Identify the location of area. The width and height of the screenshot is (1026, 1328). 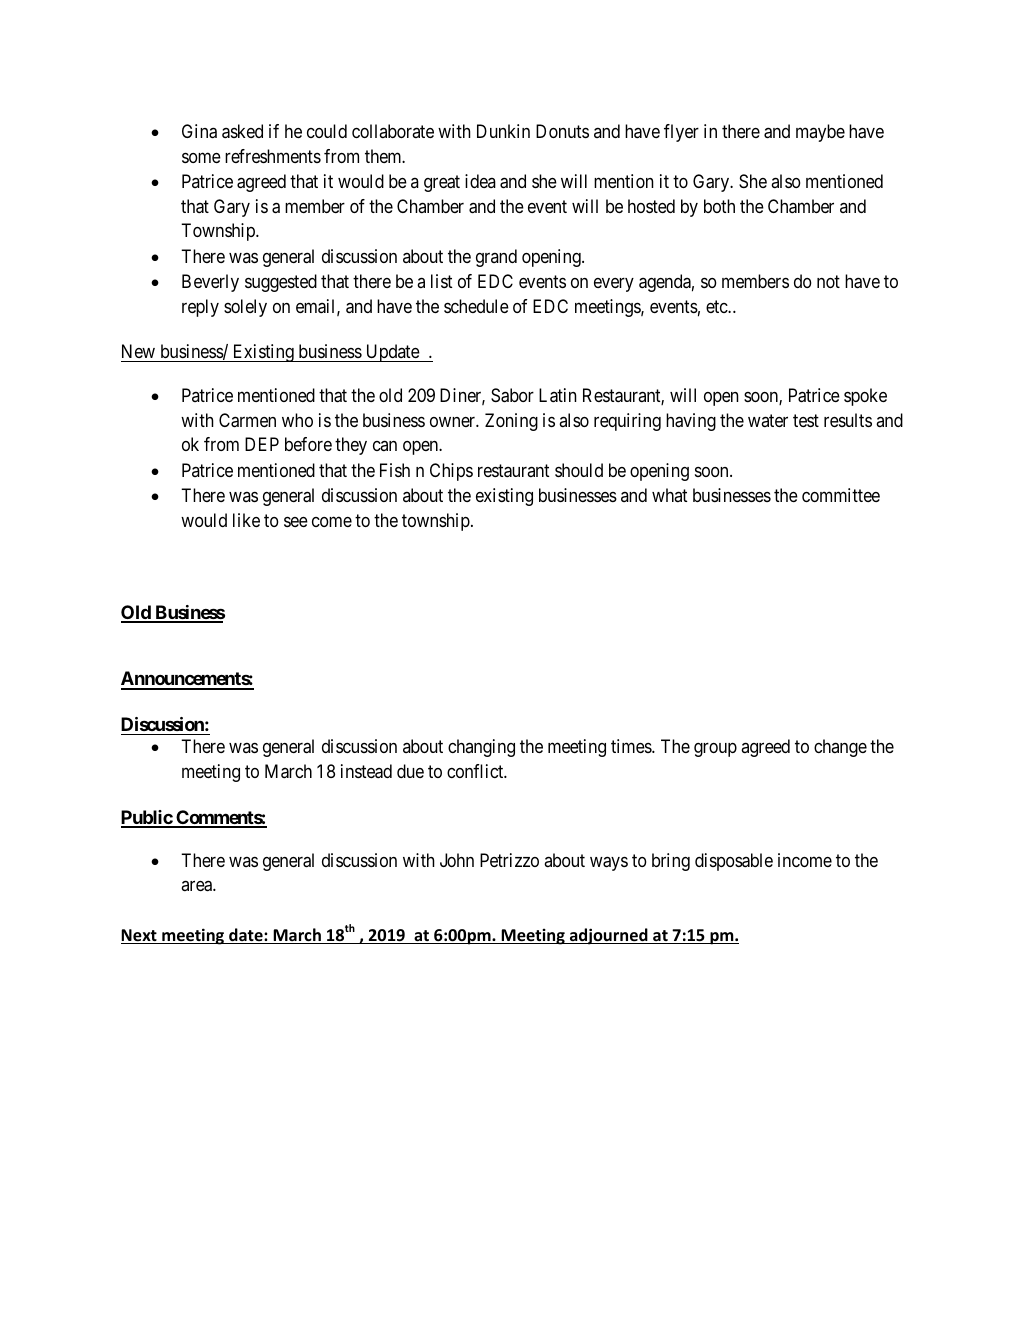
(197, 886).
